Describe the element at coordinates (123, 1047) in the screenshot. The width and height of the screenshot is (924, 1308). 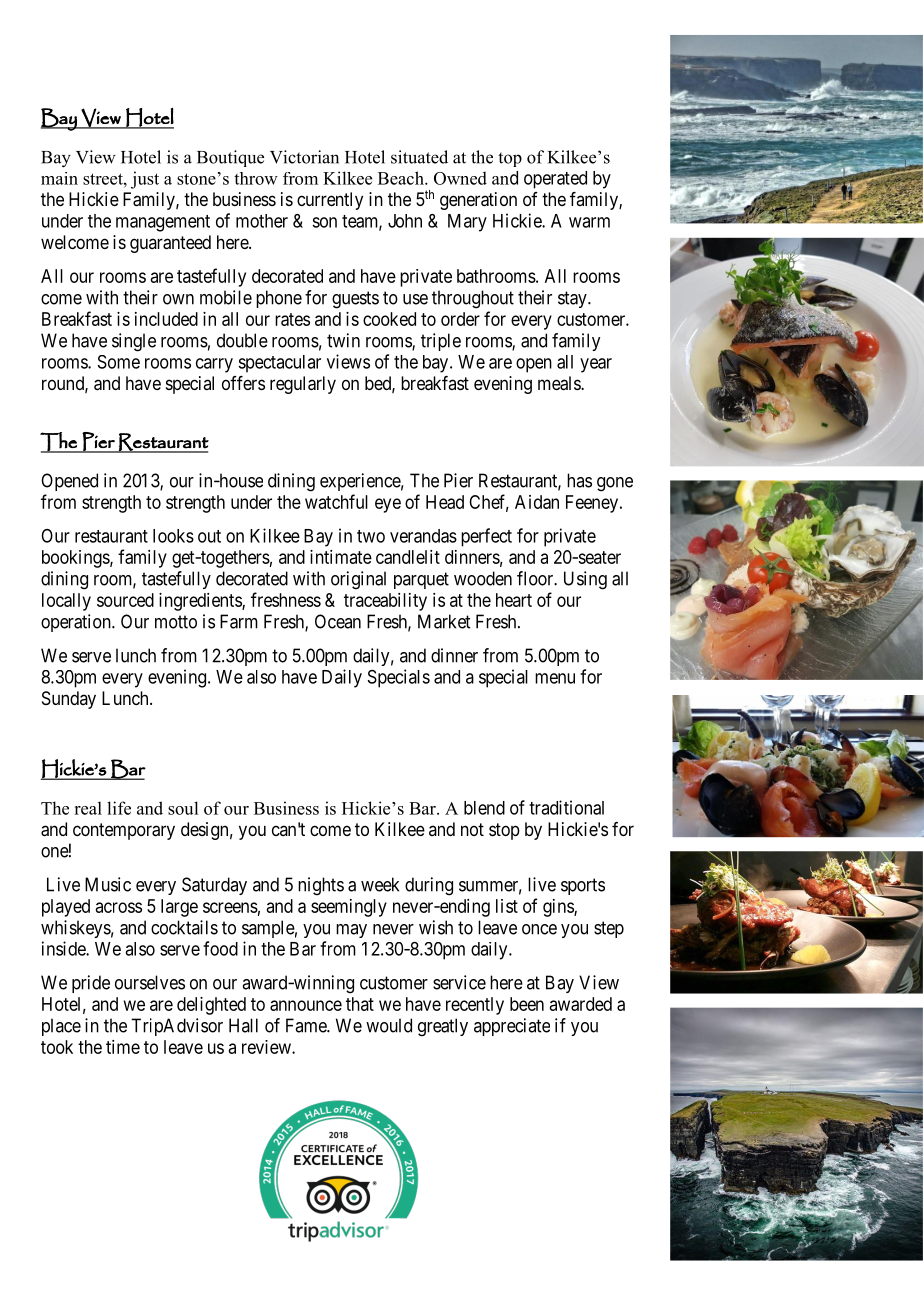
I see `time` at that location.
